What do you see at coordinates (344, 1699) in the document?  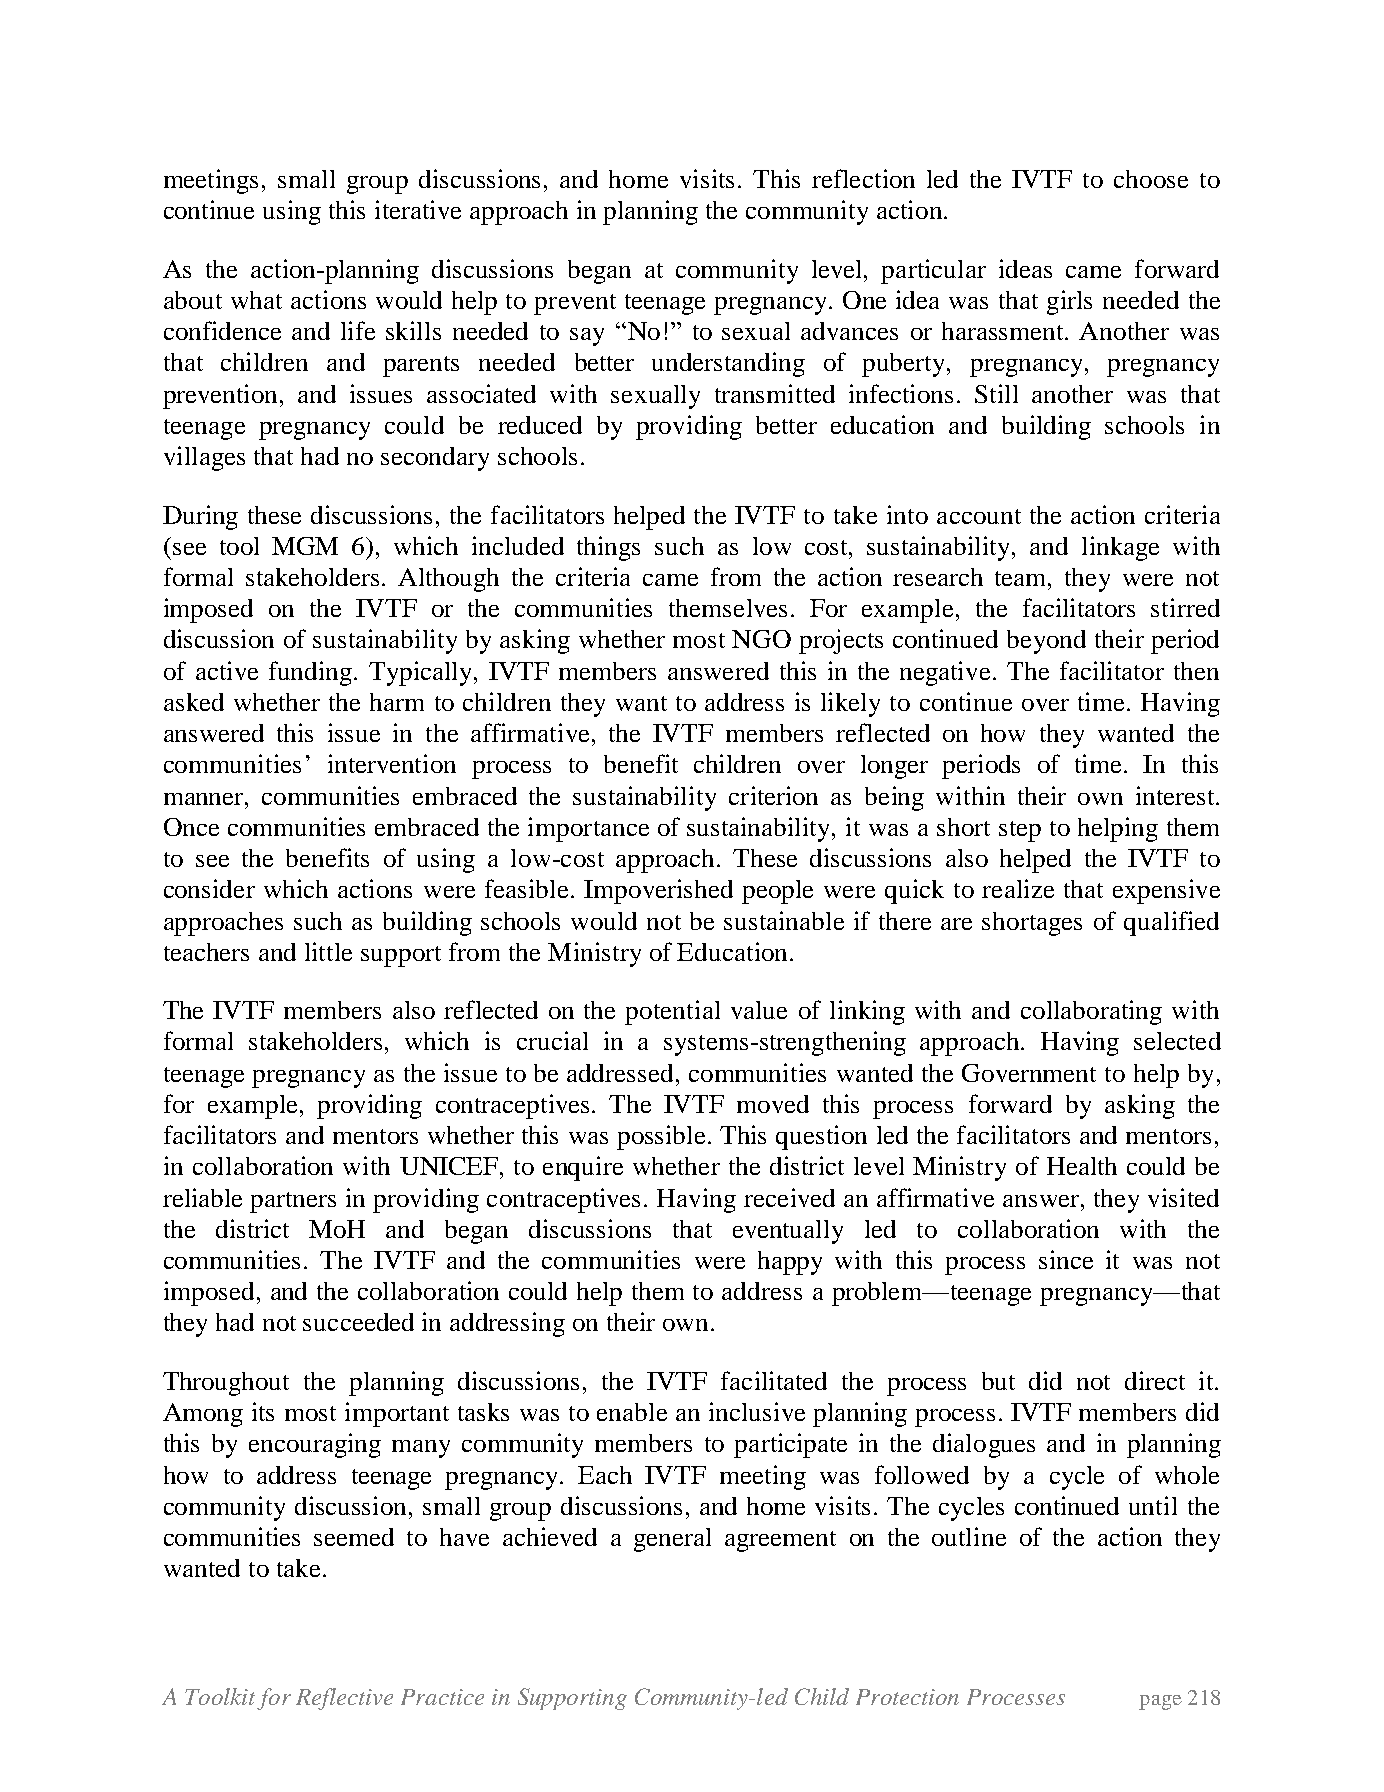 I see `Reflective` at bounding box center [344, 1699].
